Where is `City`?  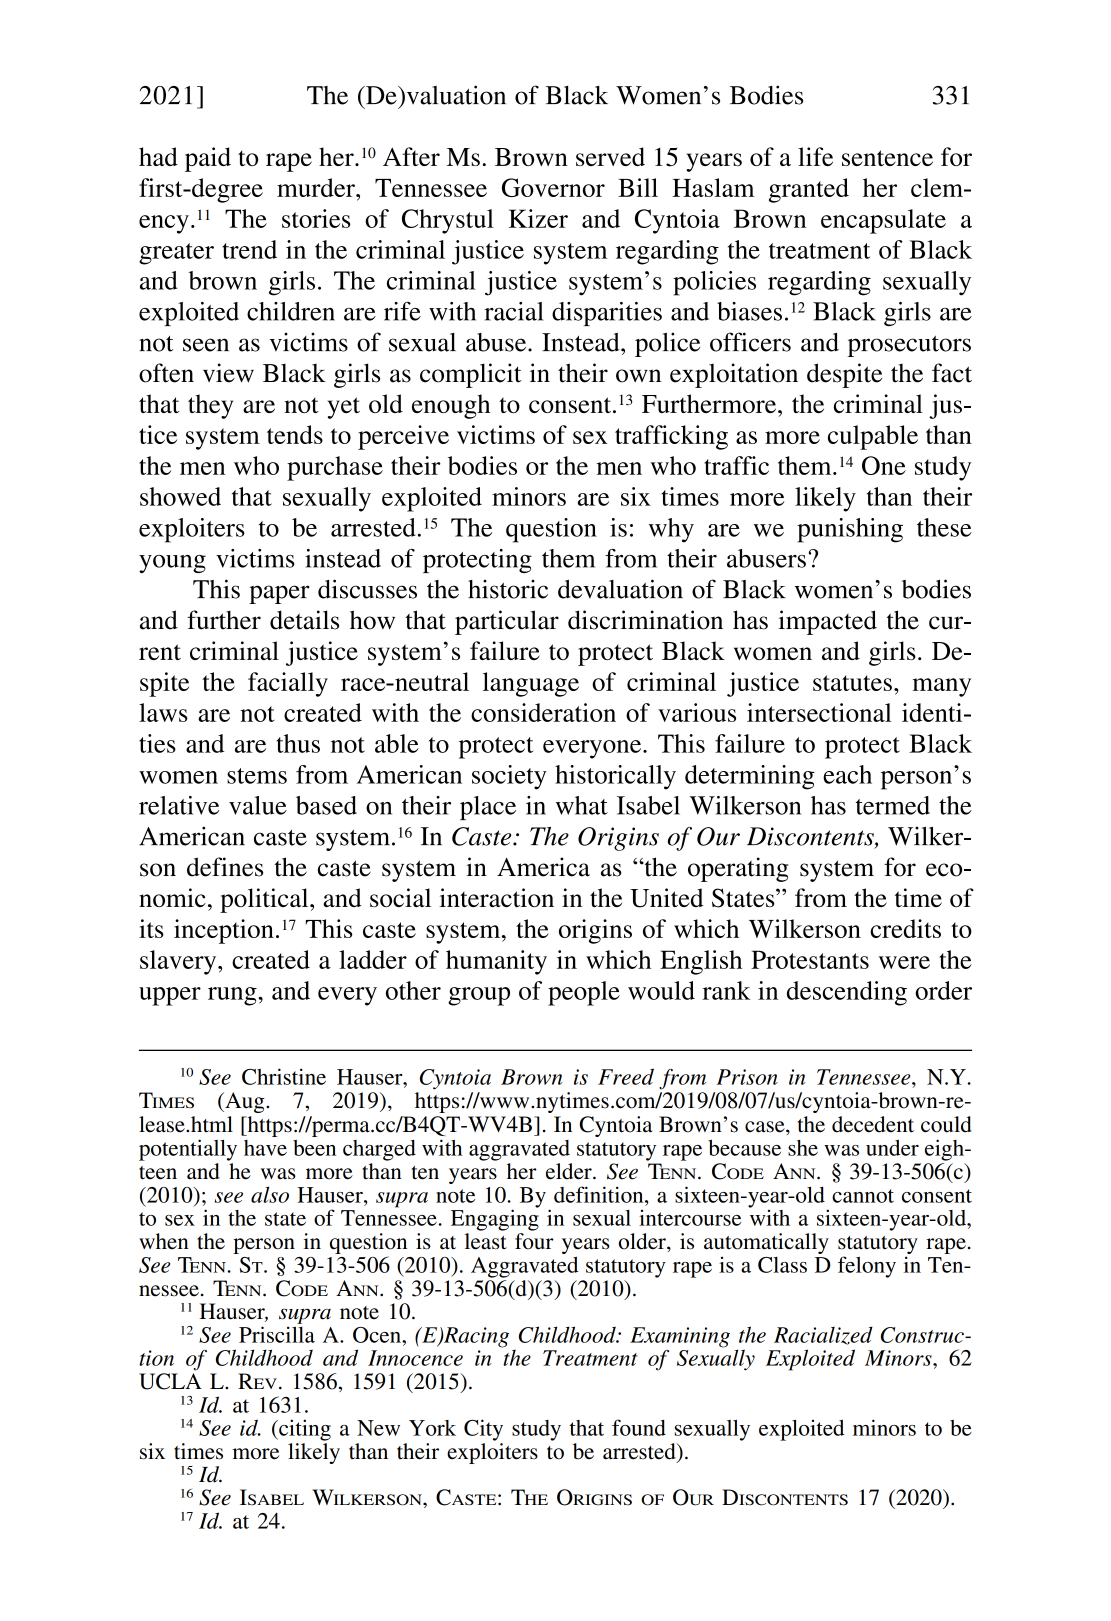
City is located at coordinates (483, 1430).
